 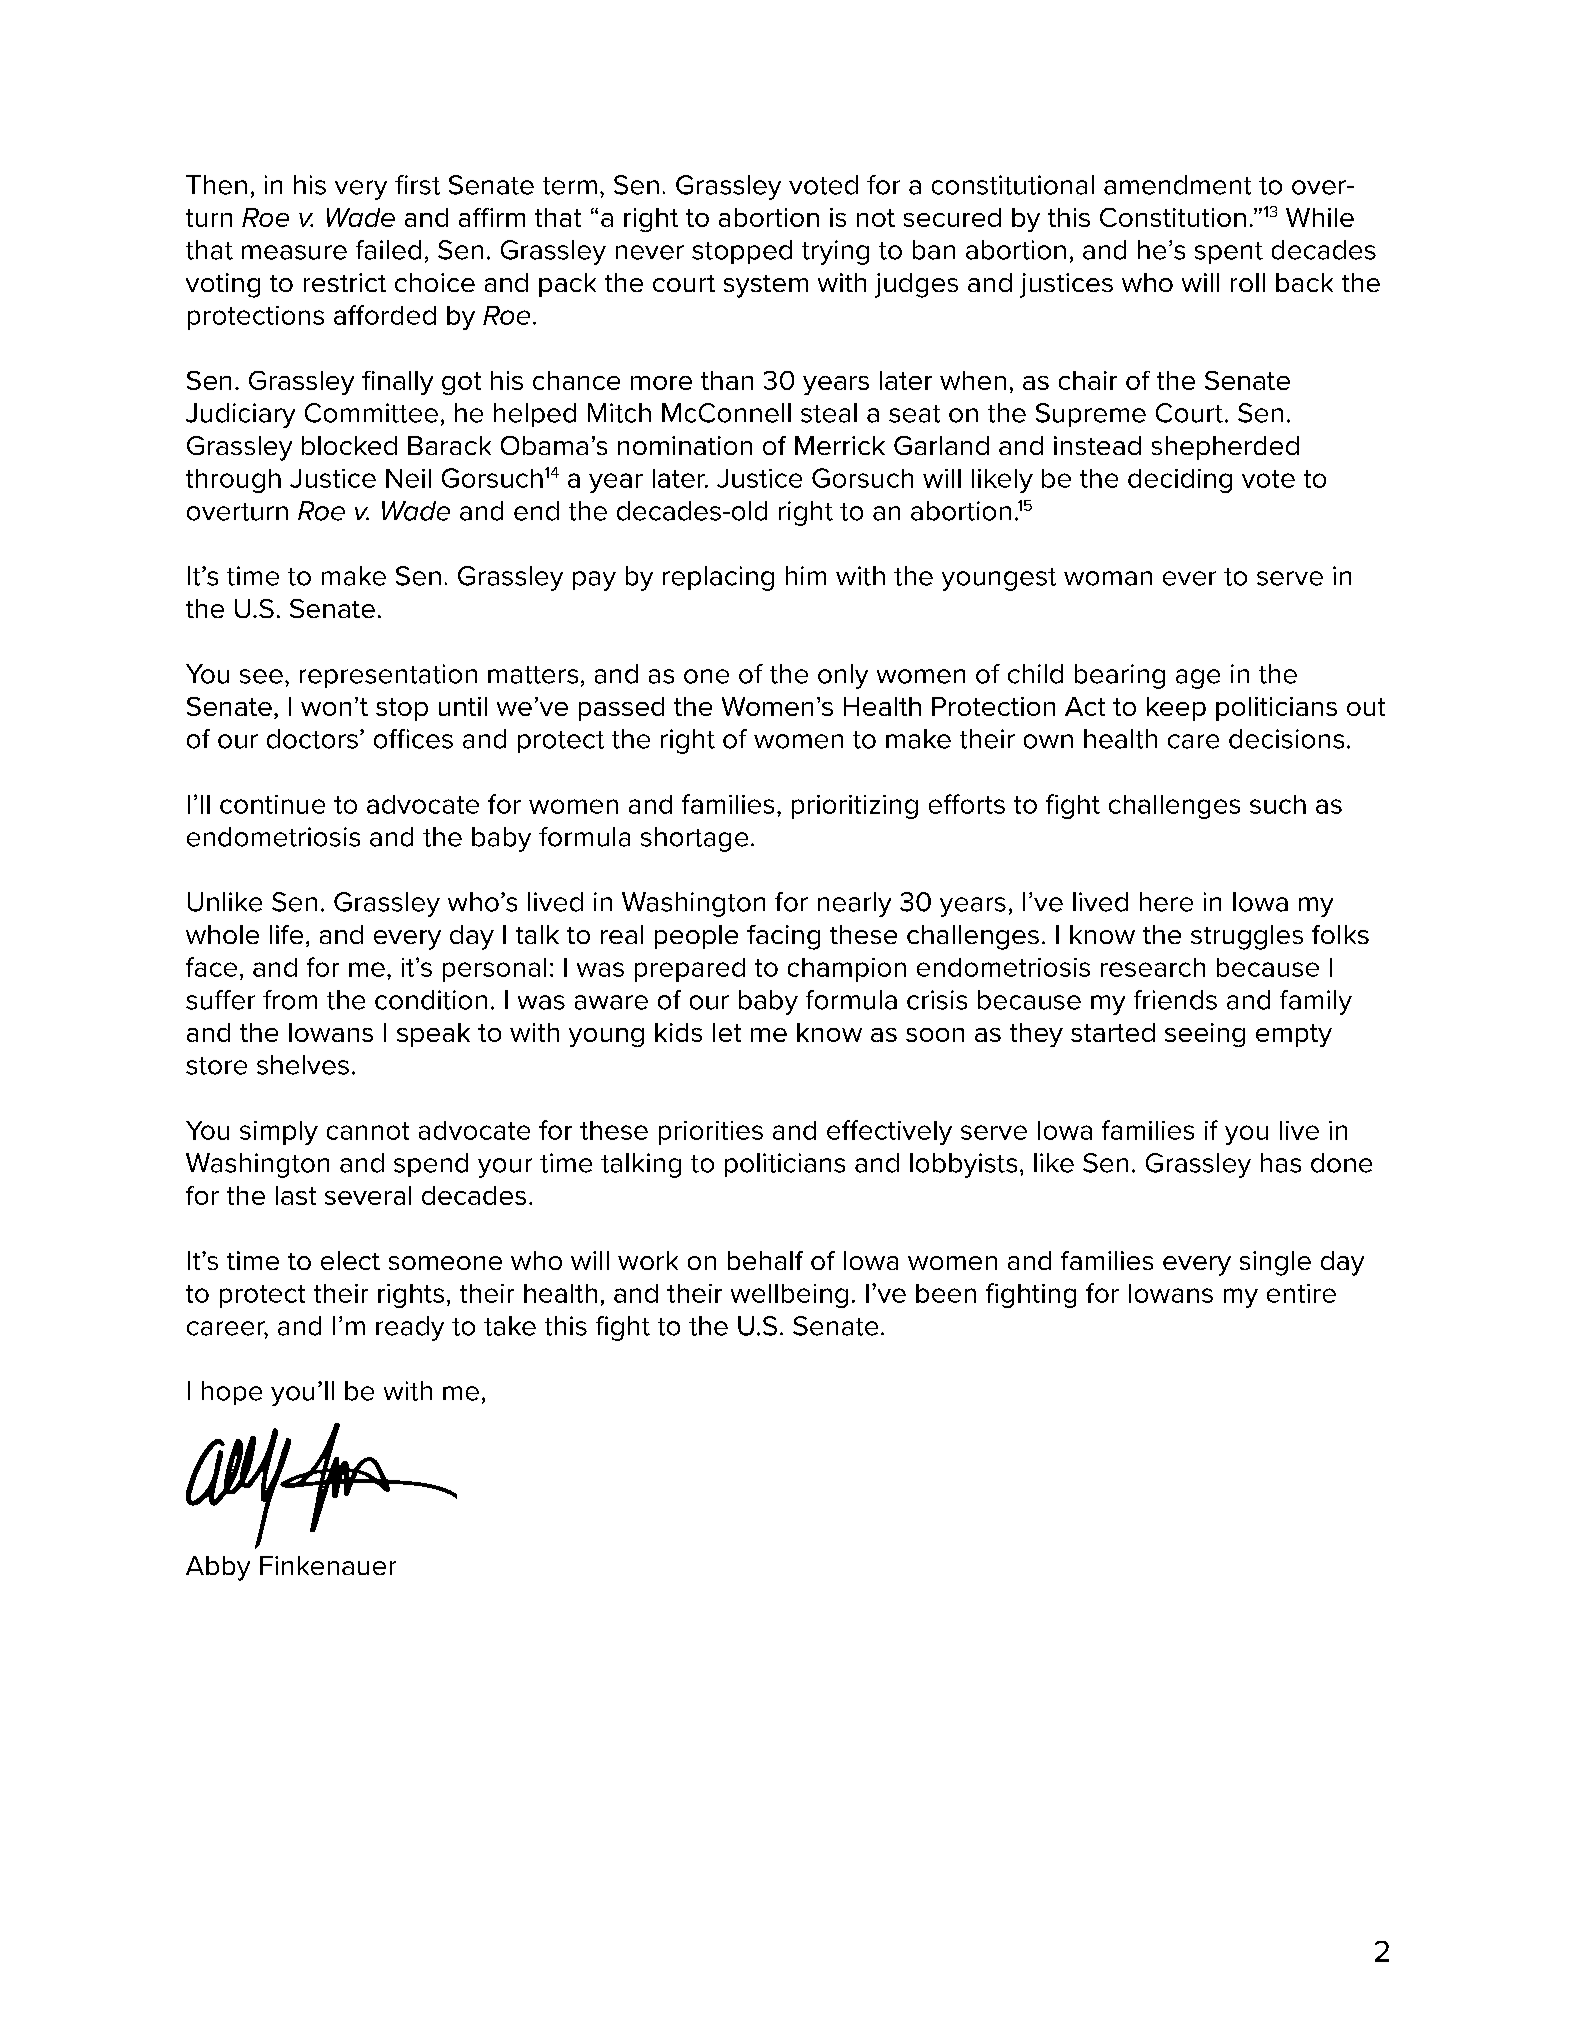 What do you see at coordinates (1176, 709) in the screenshot?
I see `keep` at bounding box center [1176, 709].
